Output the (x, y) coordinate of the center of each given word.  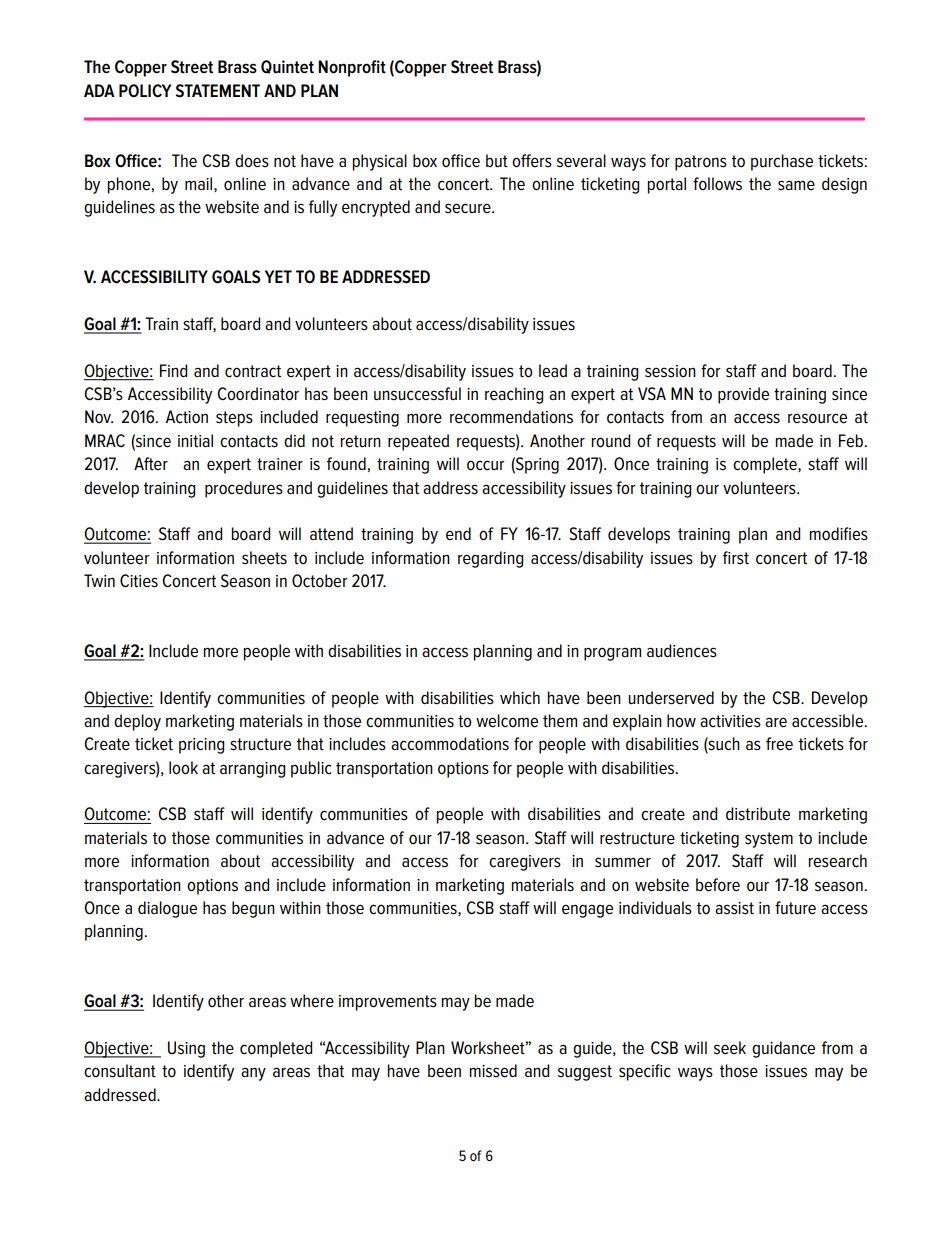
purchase (782, 162)
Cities (139, 581)
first (736, 558)
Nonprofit (352, 68)
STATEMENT (218, 91)
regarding (490, 559)
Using (186, 1049)
